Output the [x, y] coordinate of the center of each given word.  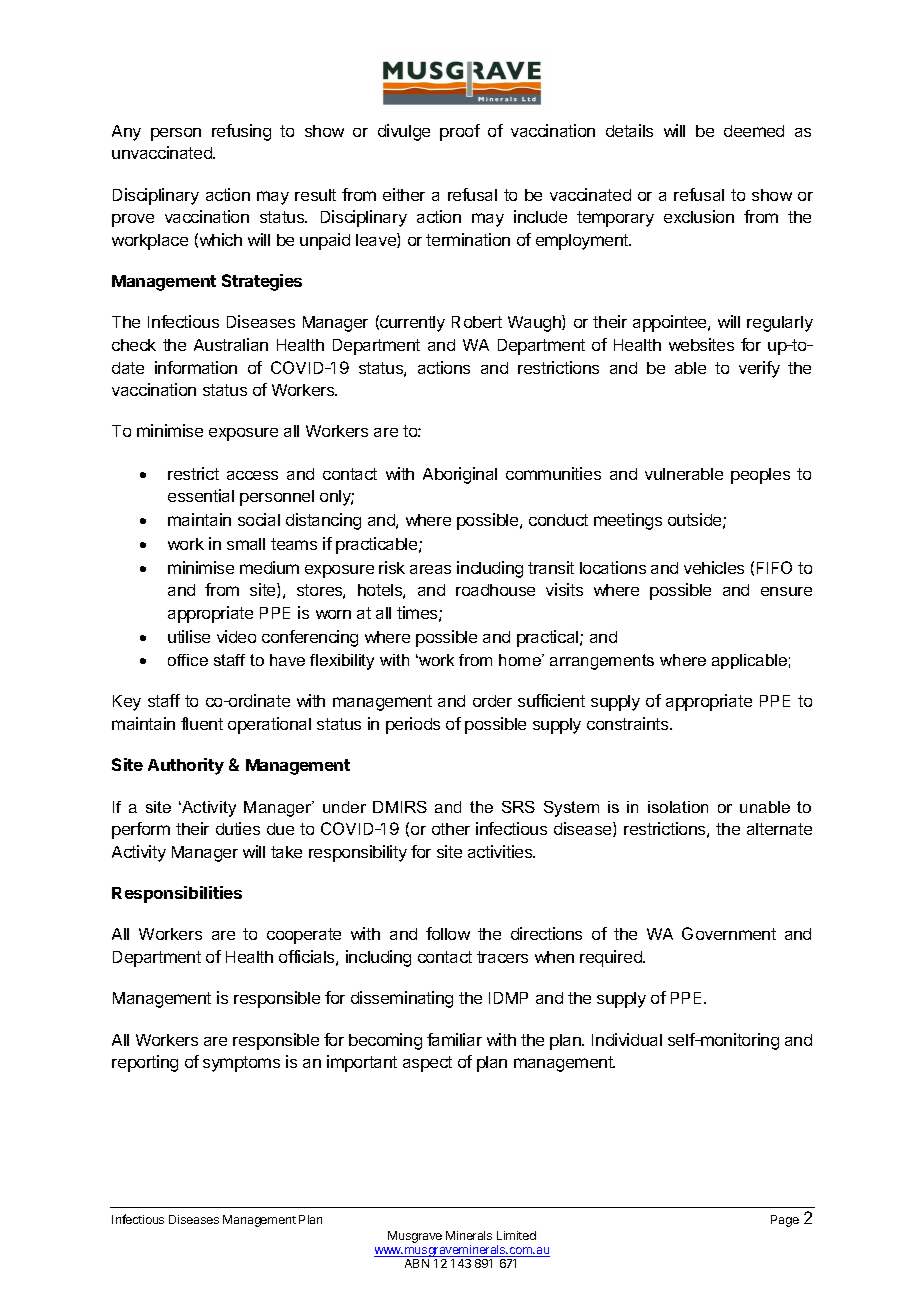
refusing [241, 132]
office [188, 660]
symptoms [241, 1064]
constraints [629, 723]
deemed [754, 131]
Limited [516, 1235]
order [492, 701]
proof [460, 132]
